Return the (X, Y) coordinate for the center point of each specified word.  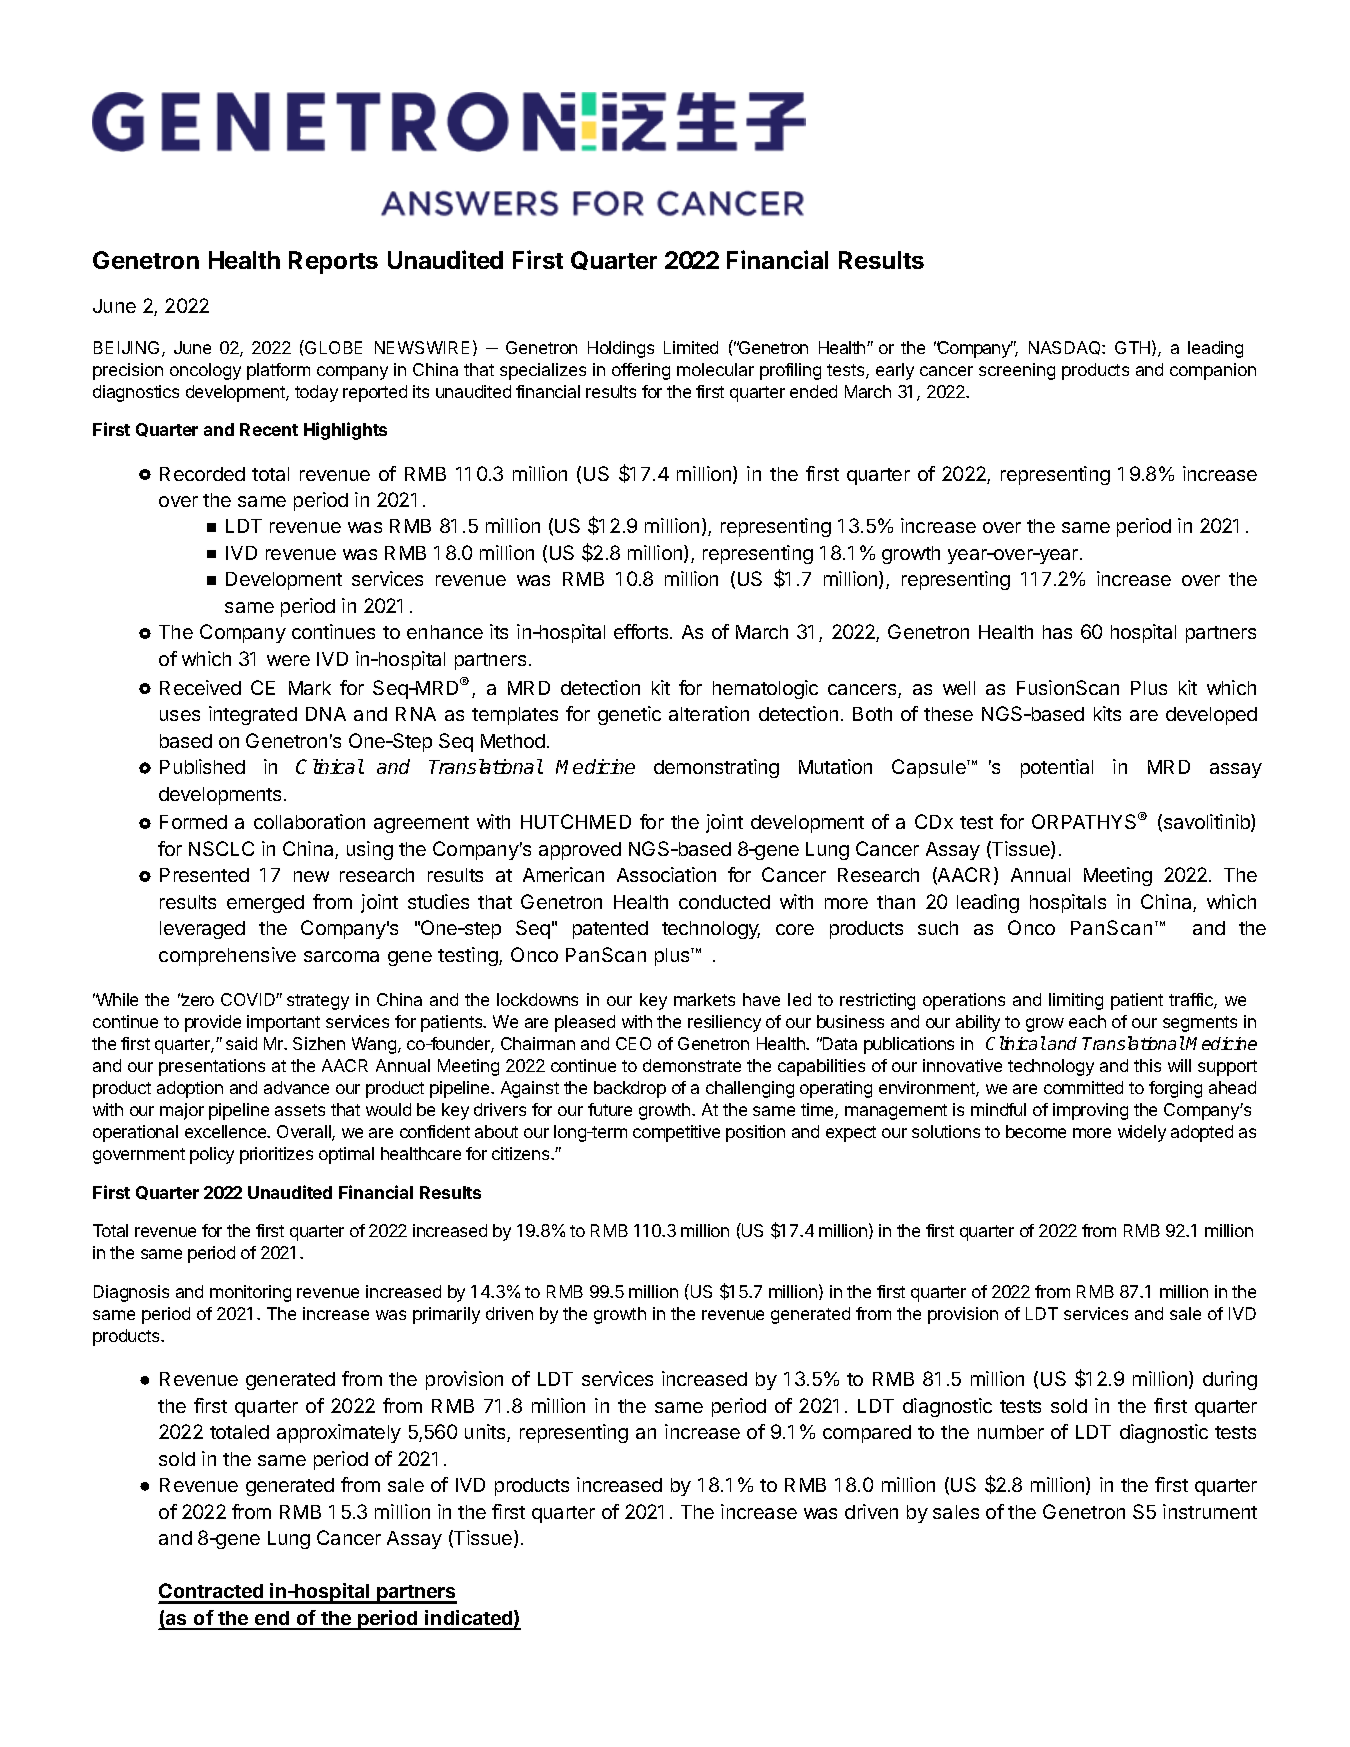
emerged (265, 904)
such (938, 928)
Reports (333, 262)
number (1011, 1432)
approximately (339, 1433)
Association (666, 874)
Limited (691, 347)
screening (1017, 371)
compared (867, 1434)
